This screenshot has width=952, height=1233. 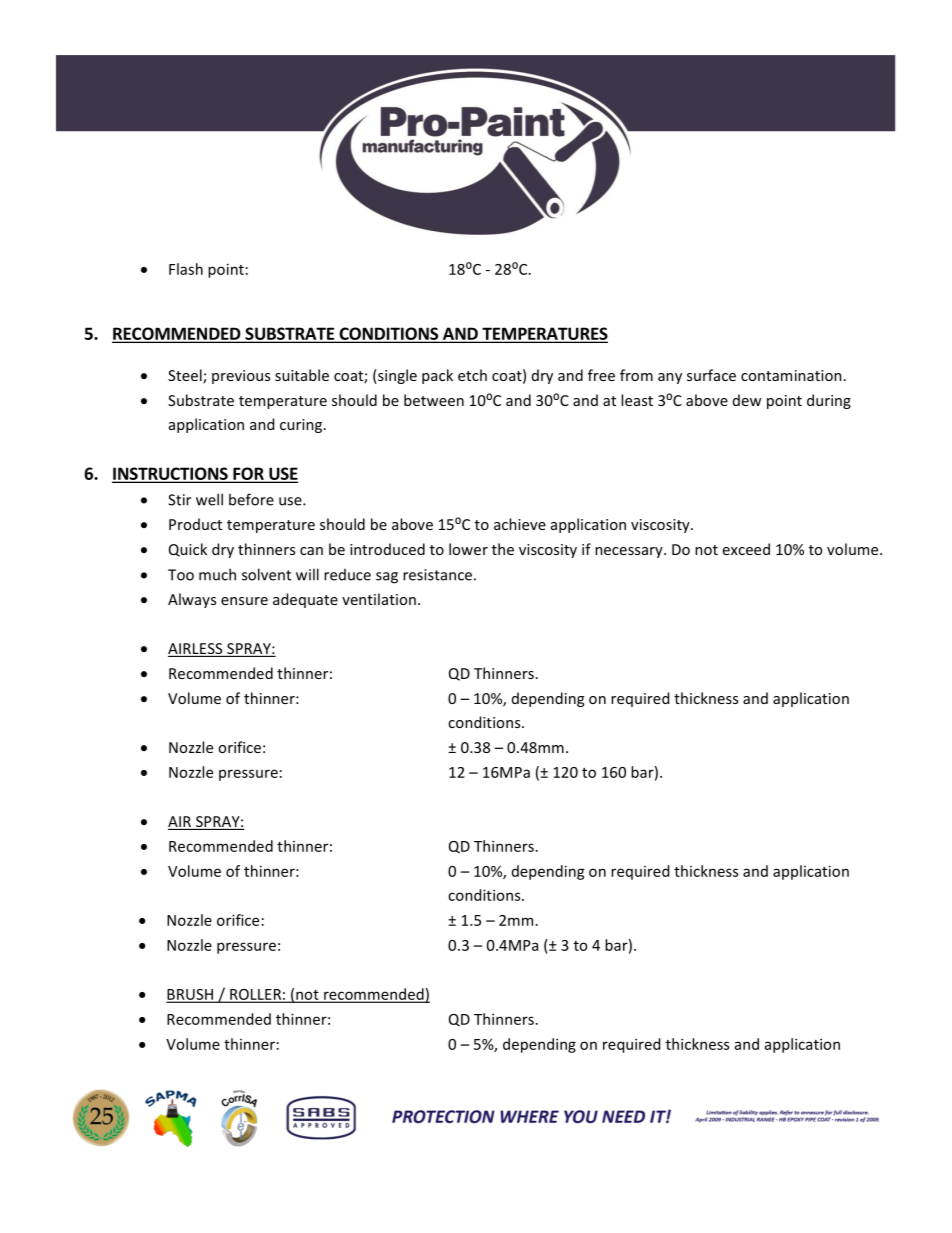 I want to click on surface, so click(x=711, y=375).
